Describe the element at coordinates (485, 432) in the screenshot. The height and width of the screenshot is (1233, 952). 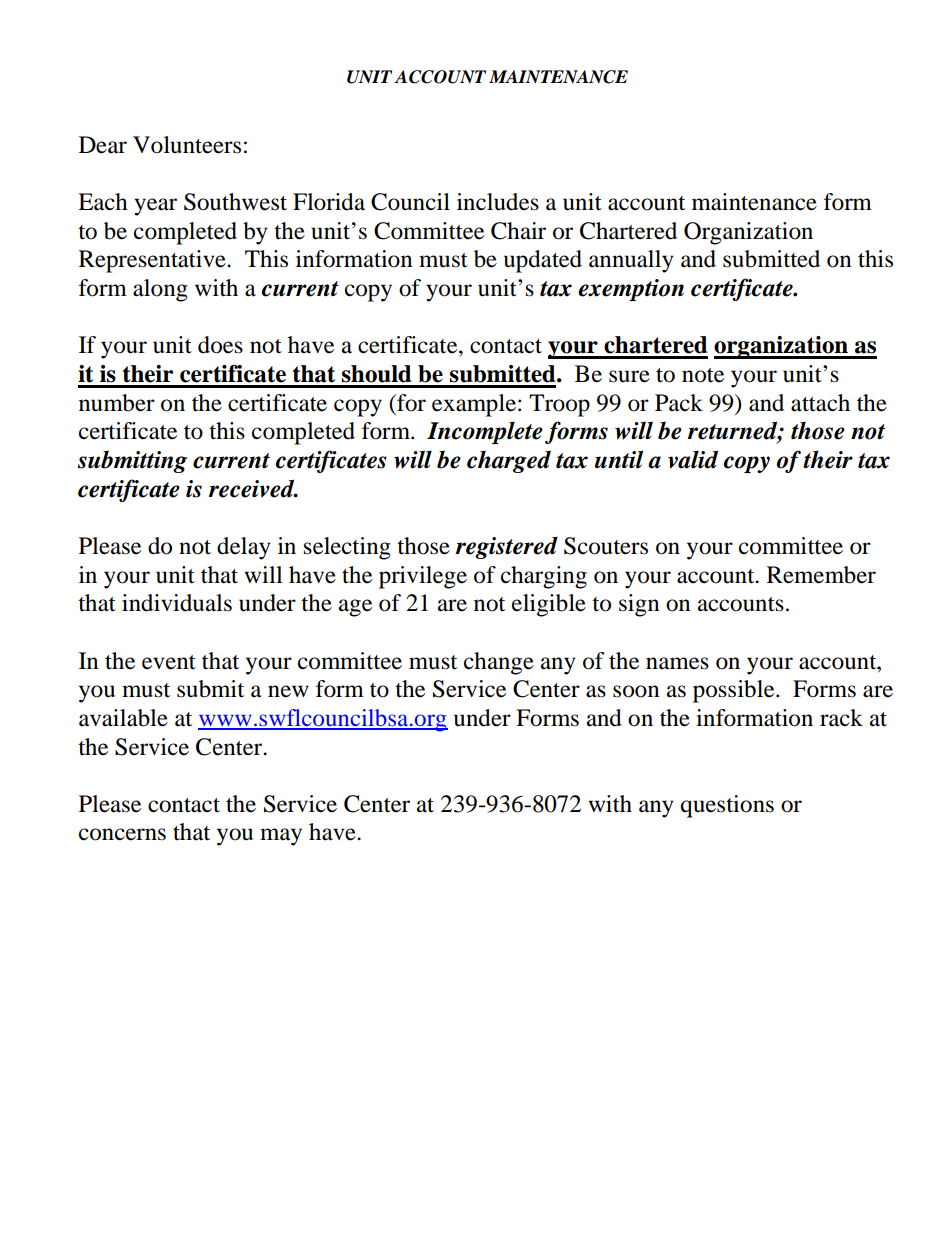
I see `Incomplete` at that location.
